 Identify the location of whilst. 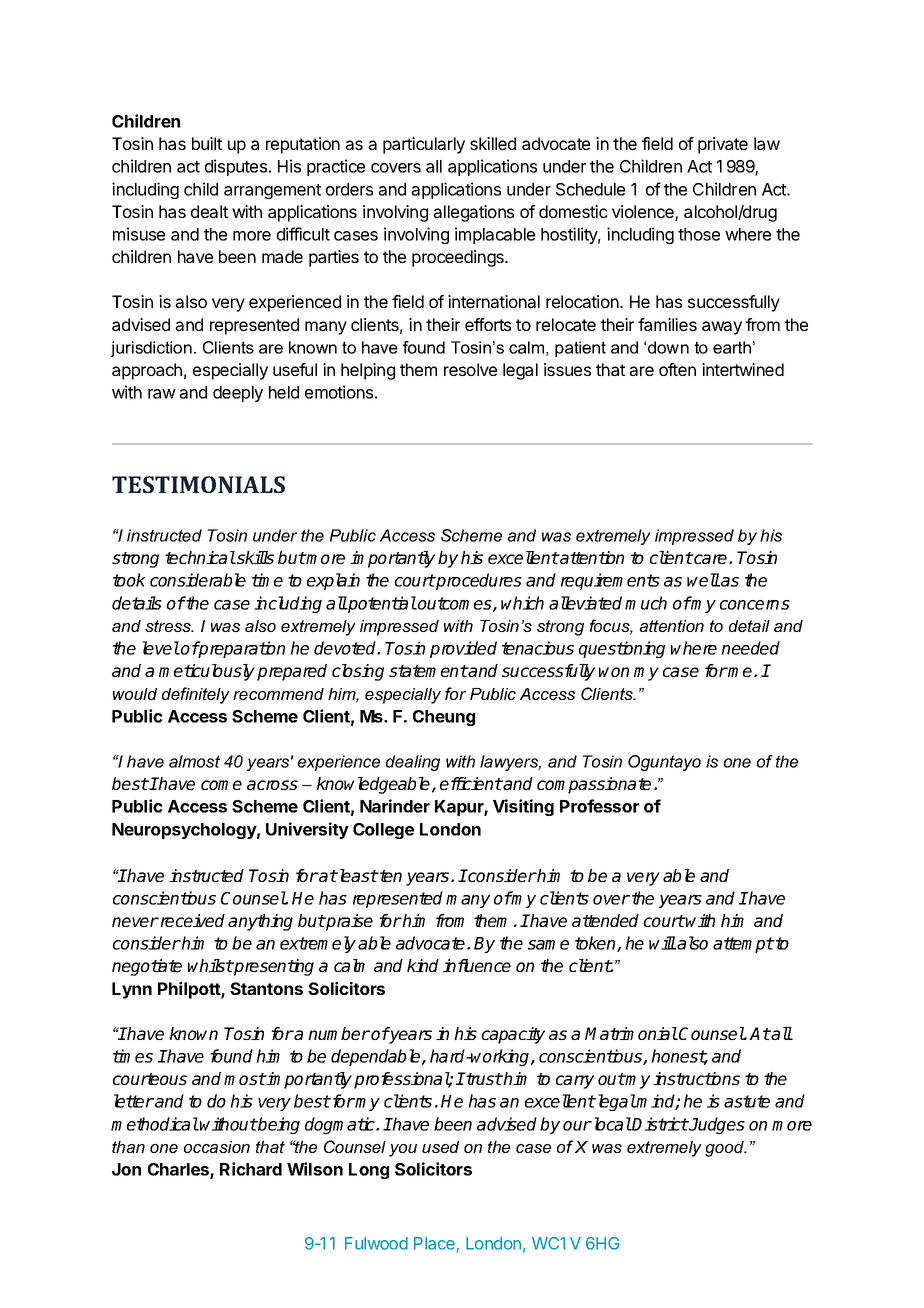
(210, 965).
